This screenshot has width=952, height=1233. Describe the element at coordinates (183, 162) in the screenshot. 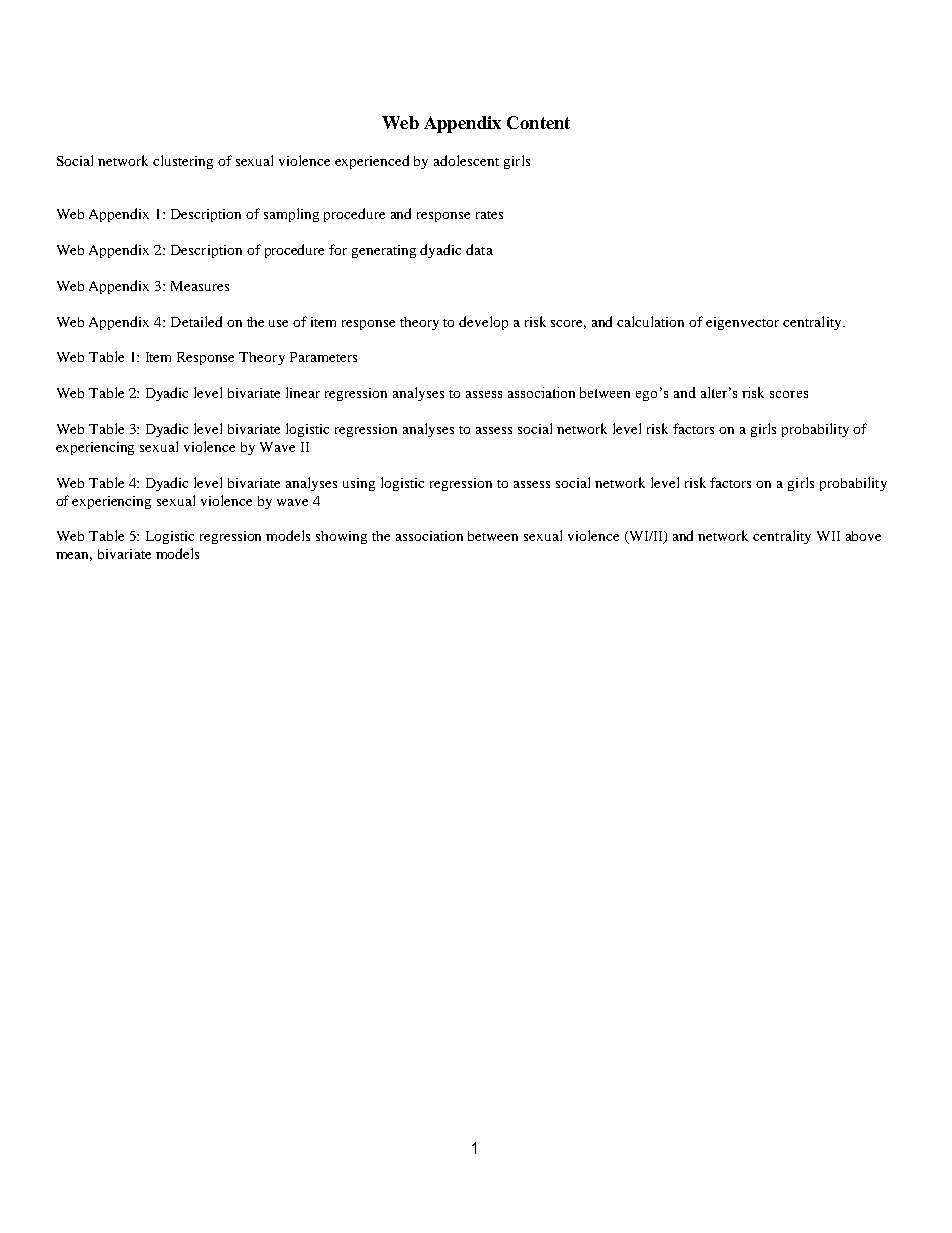

I see `clustering` at that location.
